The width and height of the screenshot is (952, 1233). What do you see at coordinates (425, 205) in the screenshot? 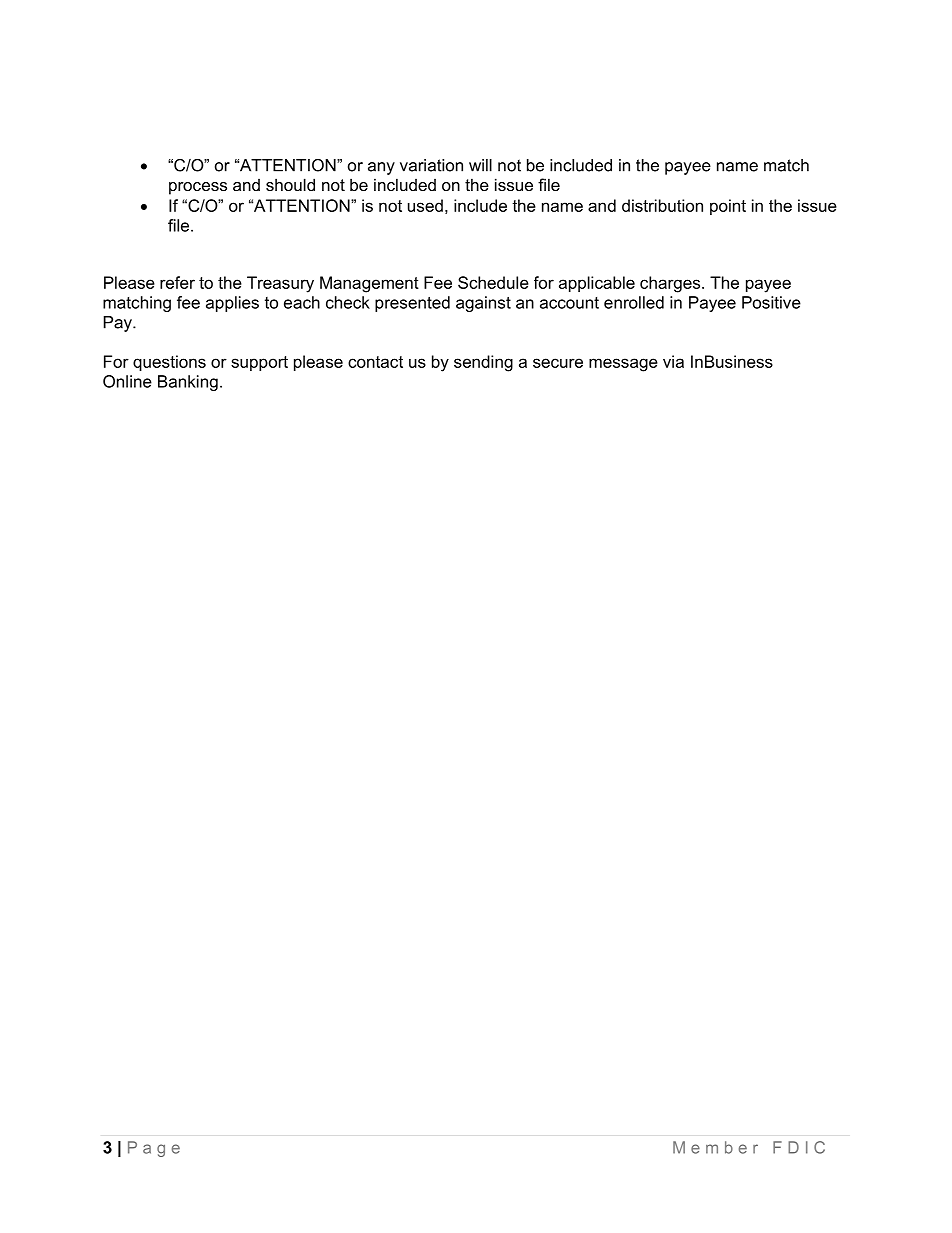
I see `used` at bounding box center [425, 205].
